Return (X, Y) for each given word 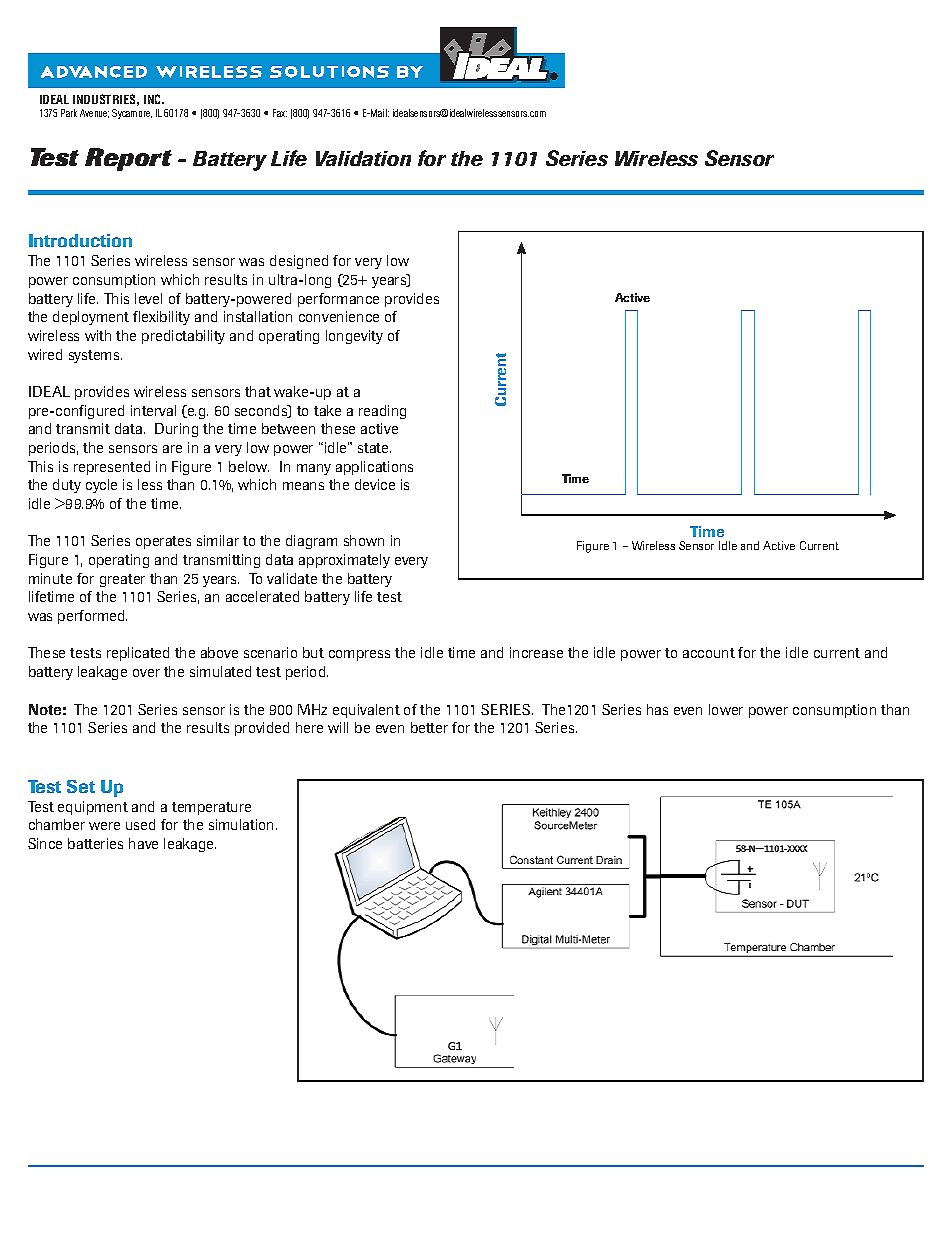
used (140, 824)
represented (112, 468)
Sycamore (132, 114)
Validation (363, 158)
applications (374, 468)
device (375, 484)
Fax (280, 113)
